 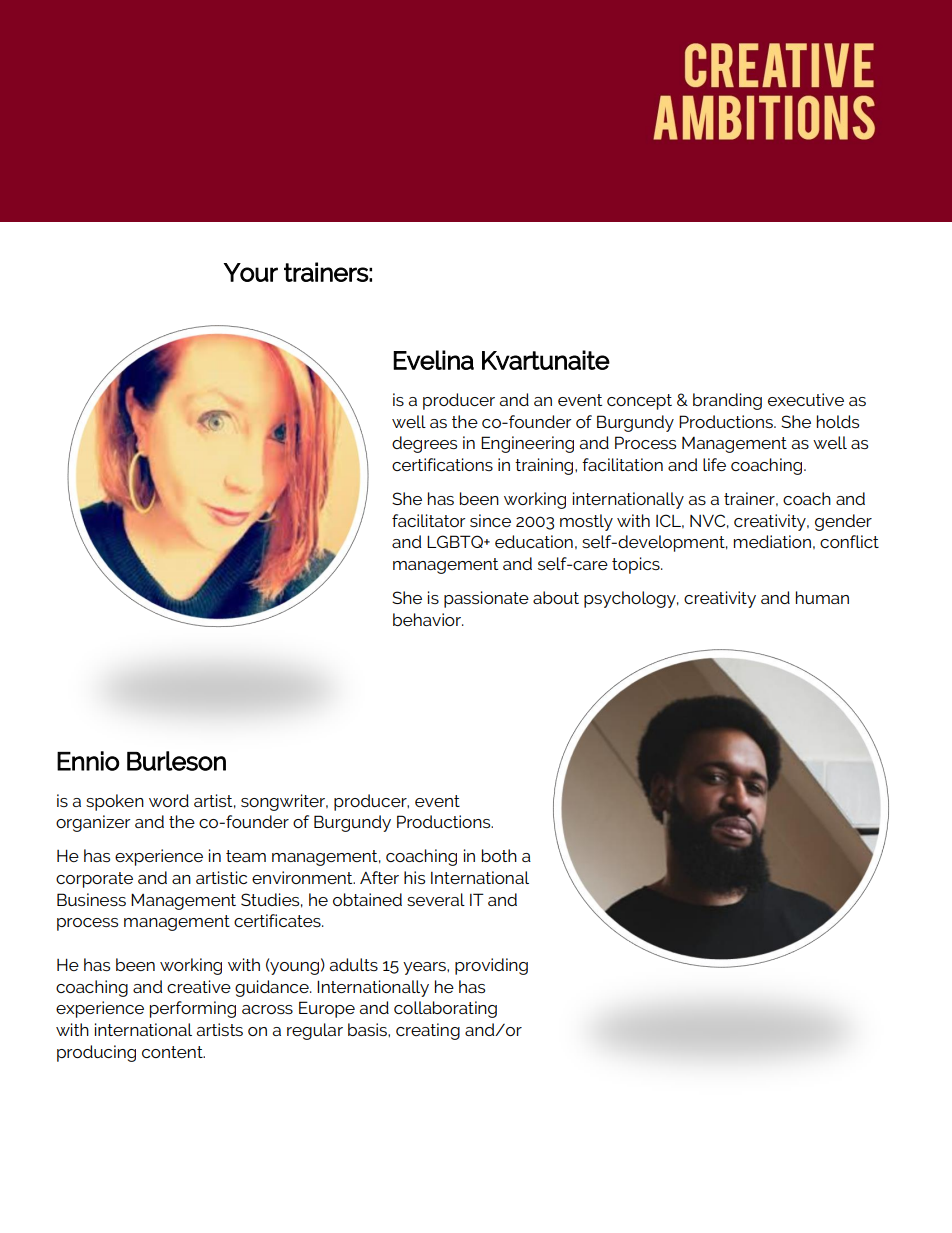 I want to click on behavior, so click(x=428, y=619).
